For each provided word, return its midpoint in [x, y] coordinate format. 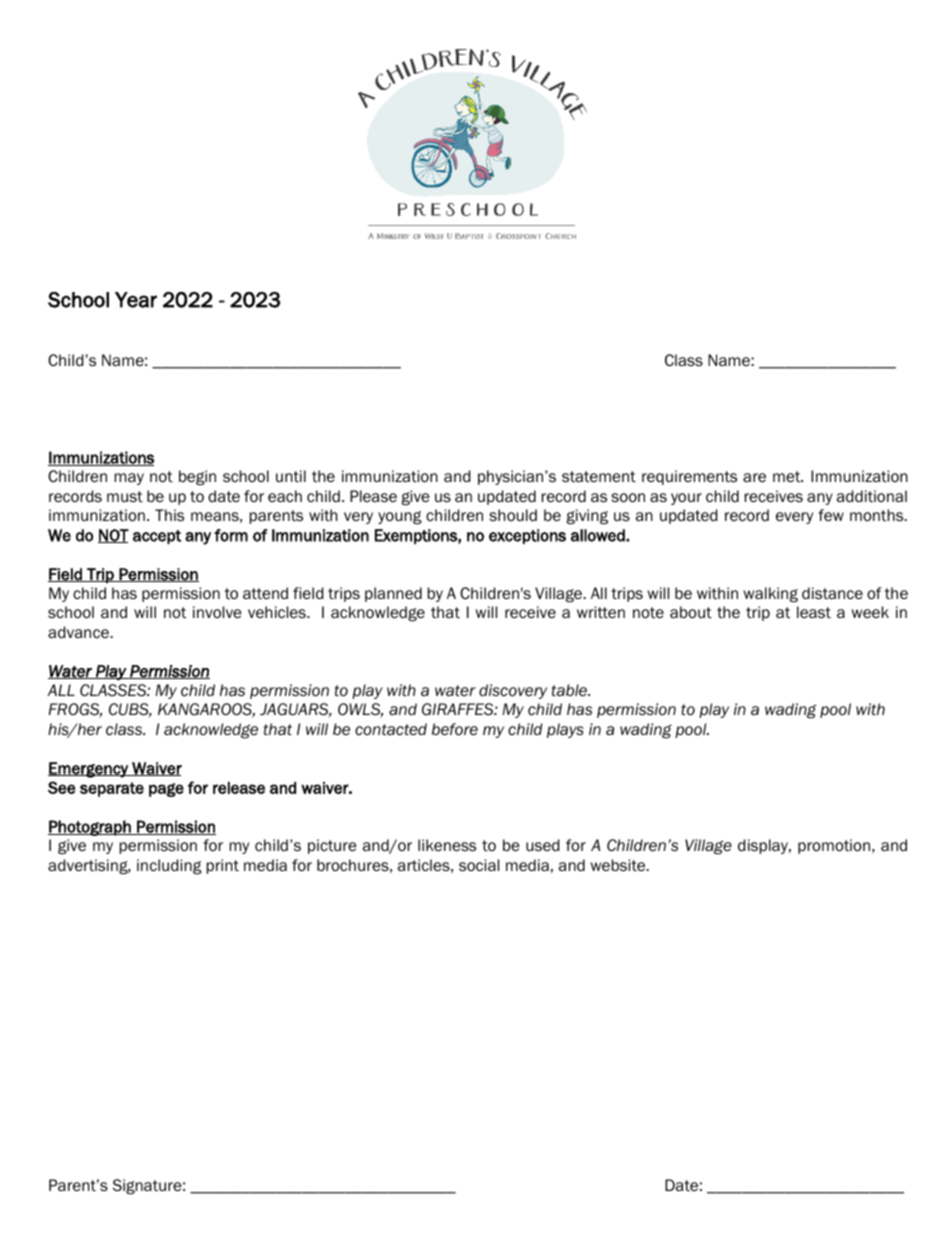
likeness [447, 845]
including [169, 866]
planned [393, 594]
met [788, 476]
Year [136, 300]
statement [599, 477]
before [455, 729]
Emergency [89, 770]
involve [217, 612]
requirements [689, 477]
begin [197, 477]
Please [373, 496]
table [570, 690]
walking [771, 594]
